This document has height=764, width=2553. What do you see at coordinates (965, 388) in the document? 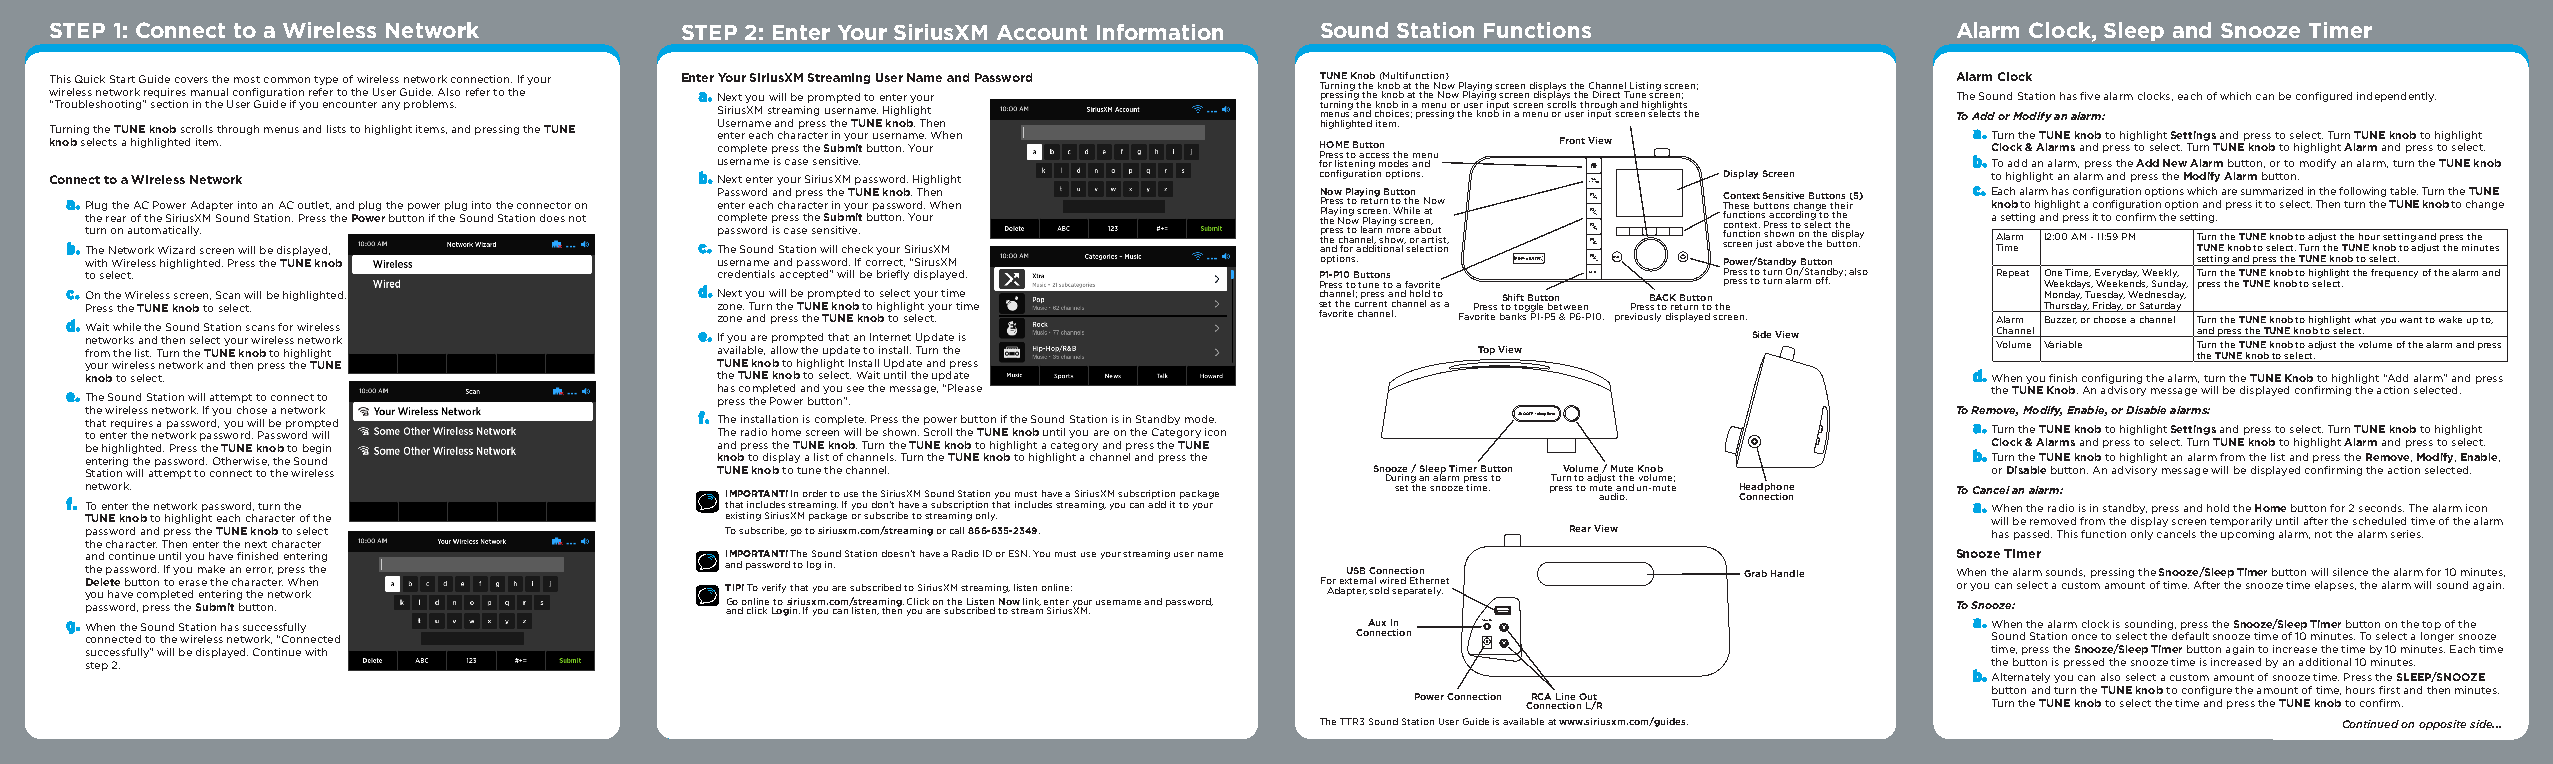
I see `Please` at bounding box center [965, 388].
